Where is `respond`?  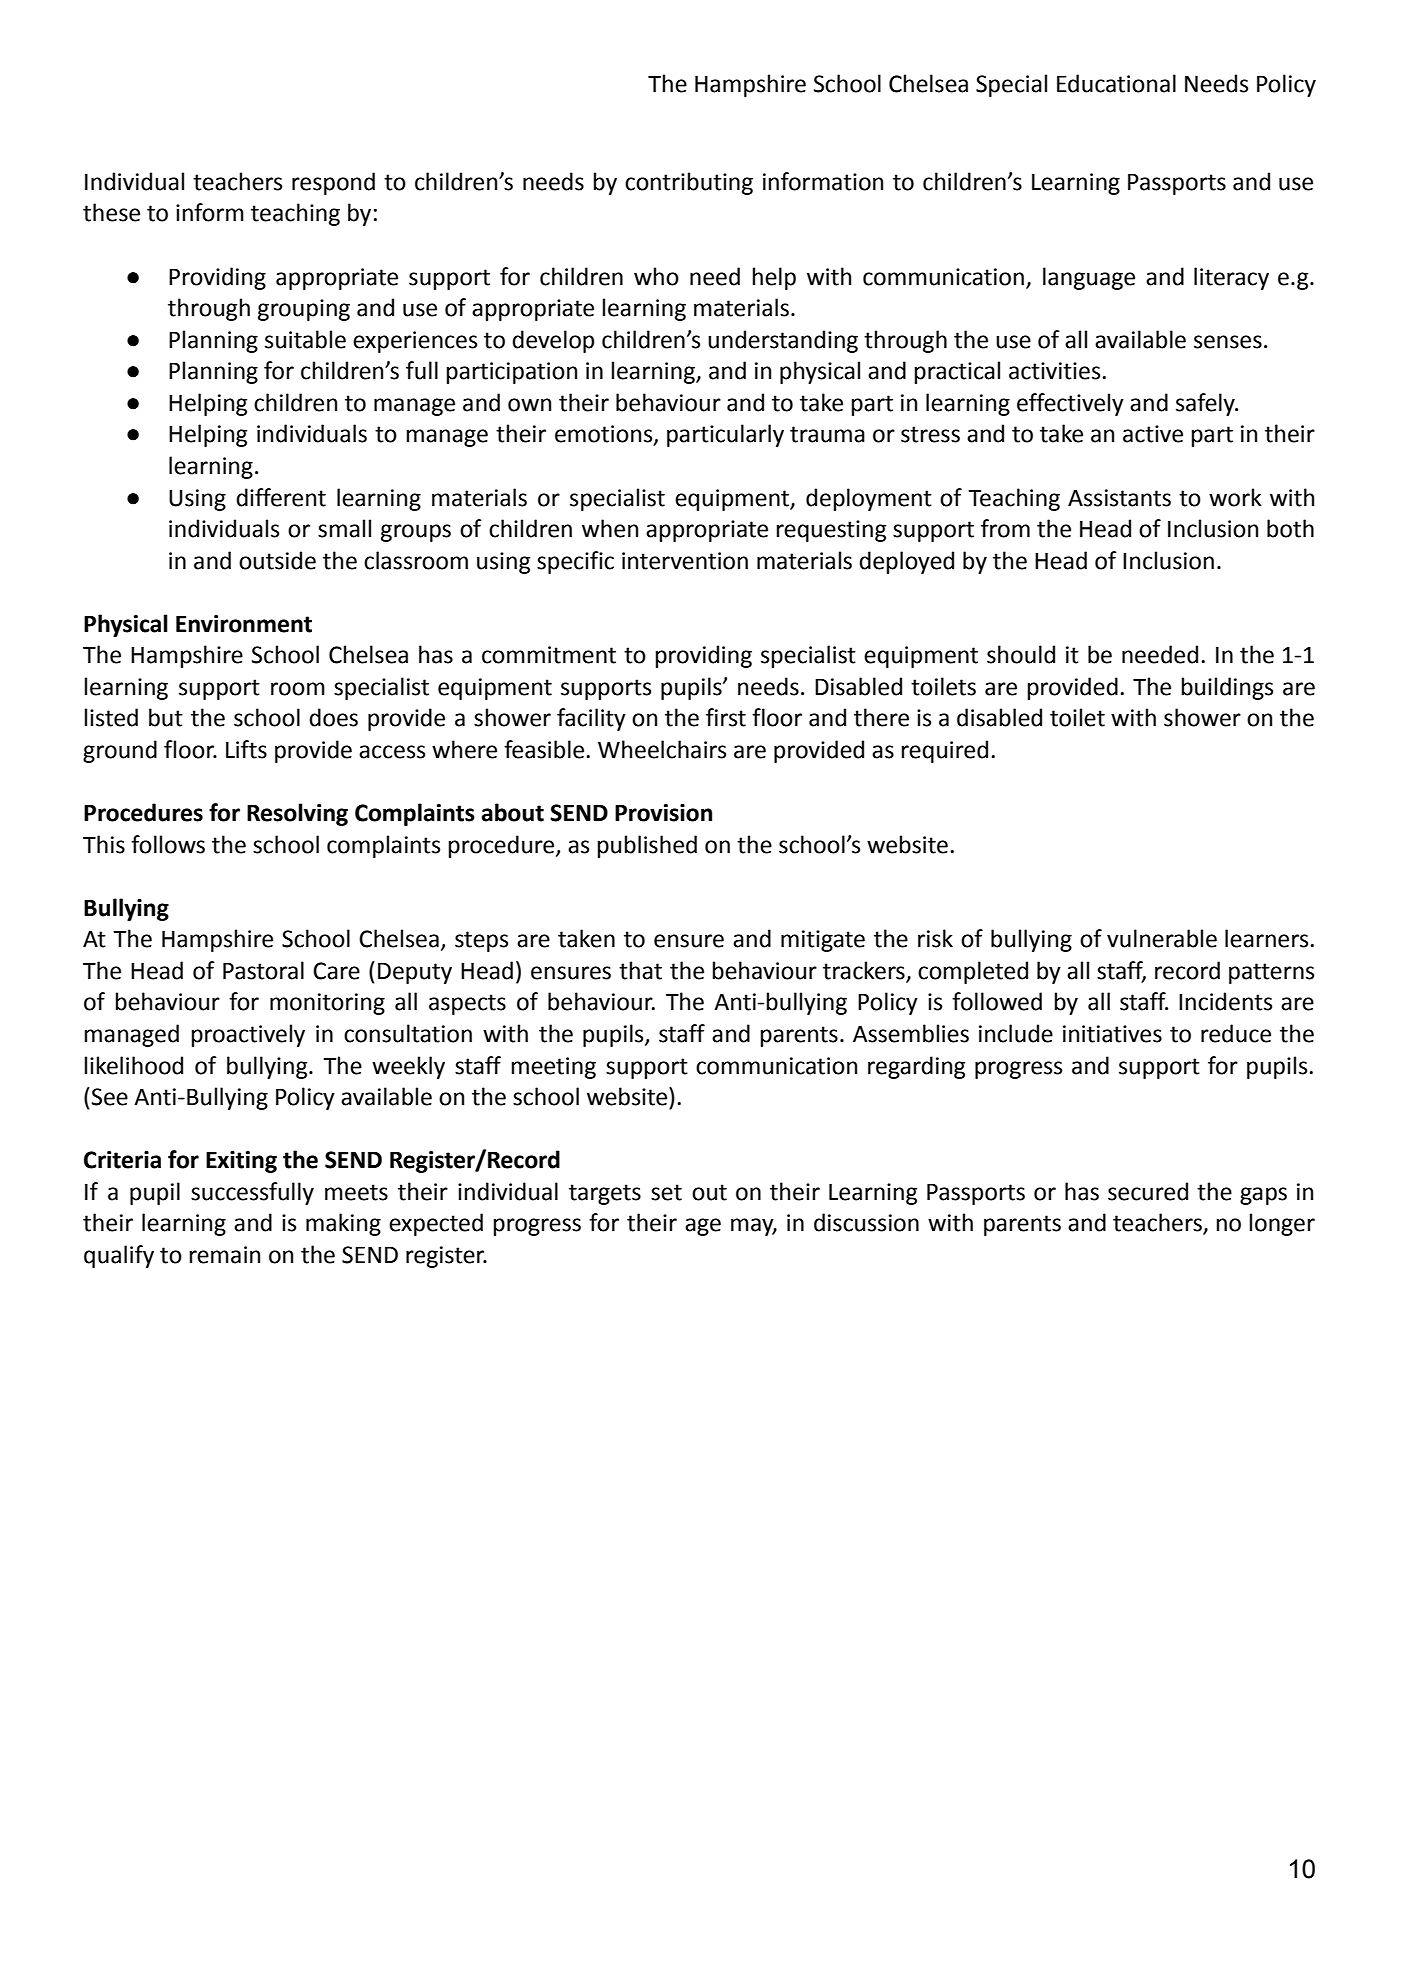 respond is located at coordinates (333, 183).
